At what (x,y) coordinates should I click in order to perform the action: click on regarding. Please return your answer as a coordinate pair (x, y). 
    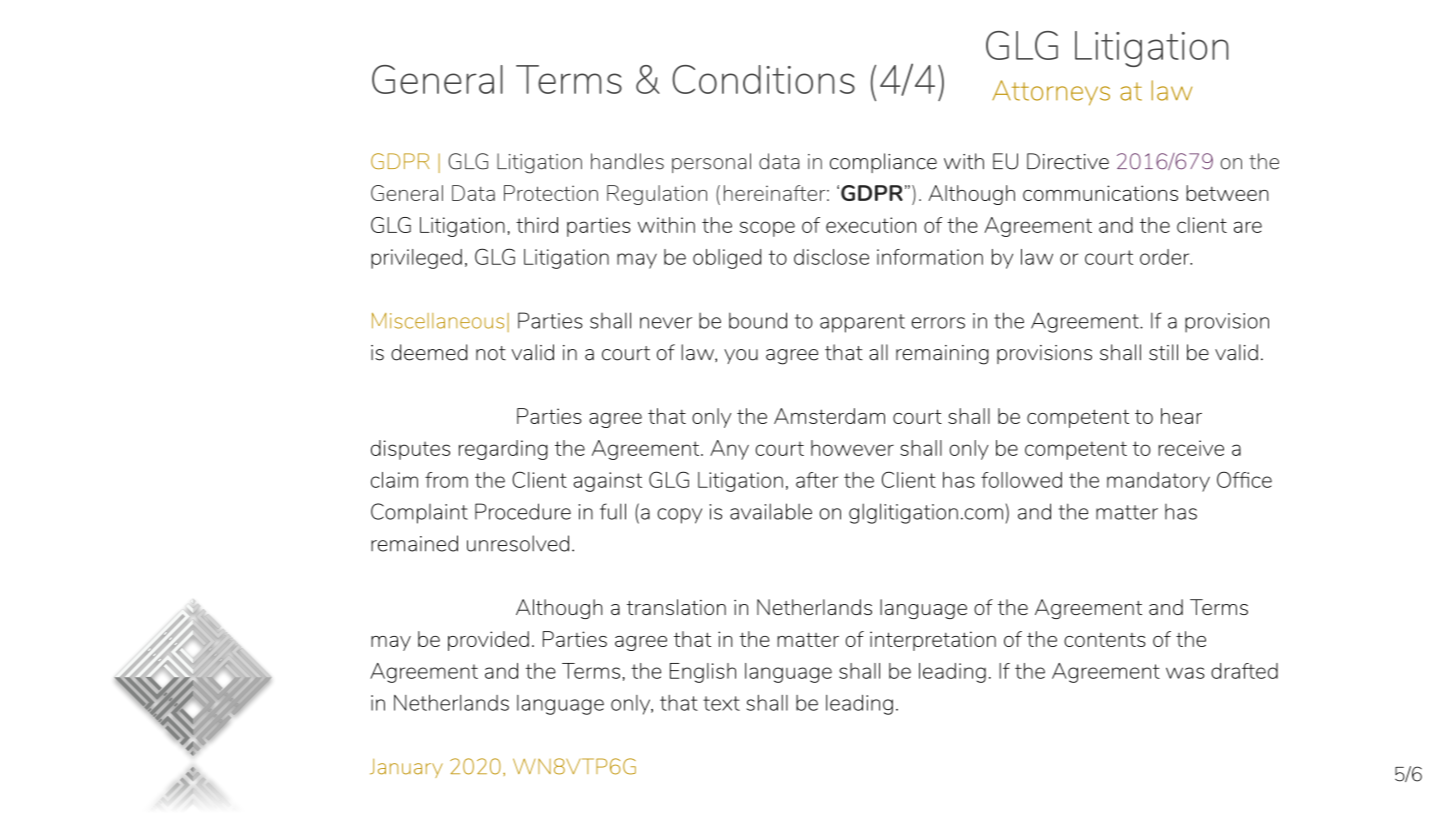
    Looking at the image, I should click on (503, 450).
